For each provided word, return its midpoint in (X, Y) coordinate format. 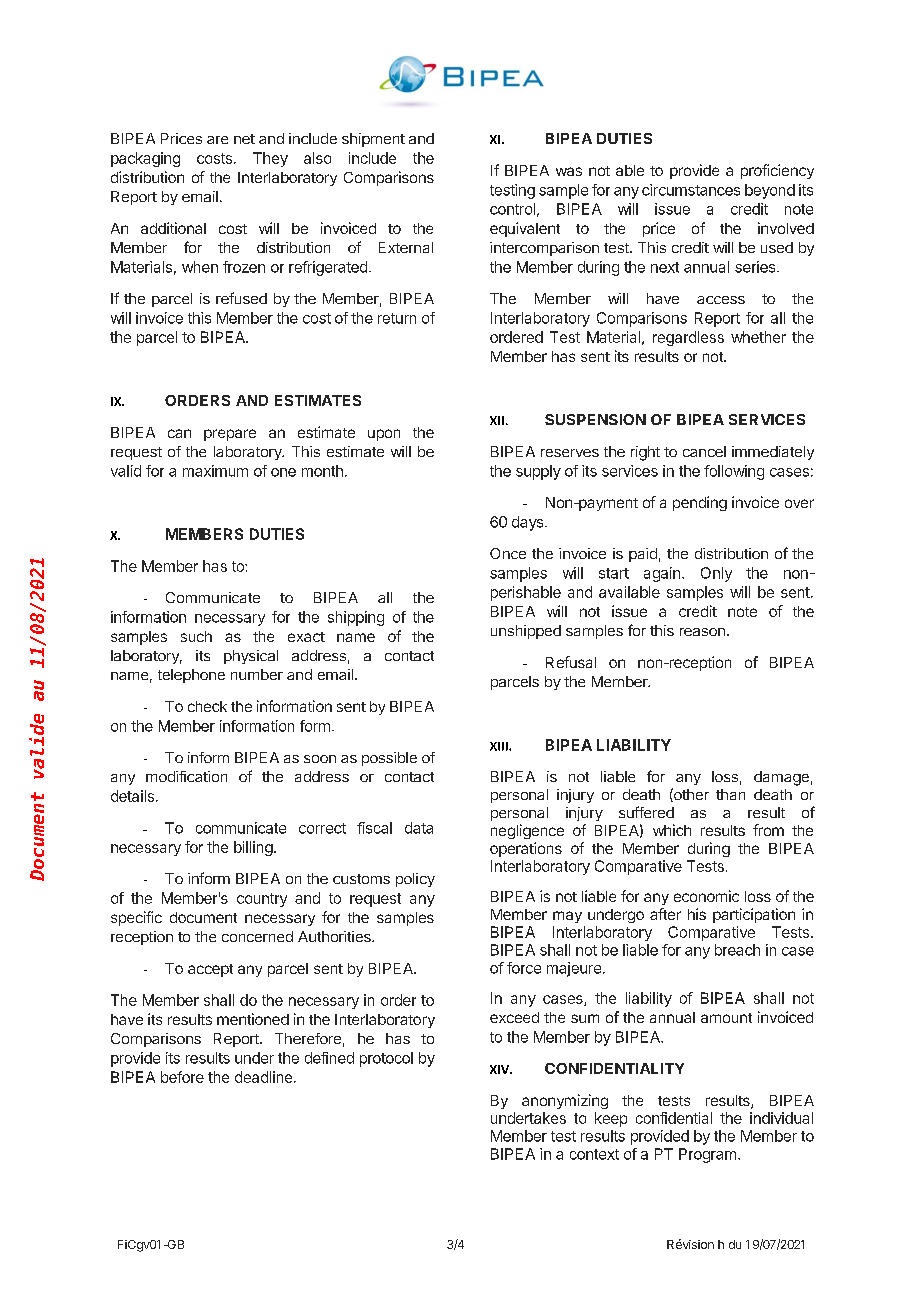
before (182, 1077)
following (734, 472)
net (244, 139)
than (730, 794)
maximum (215, 471)
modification (186, 776)
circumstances (691, 190)
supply (538, 472)
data (419, 828)
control (512, 209)
